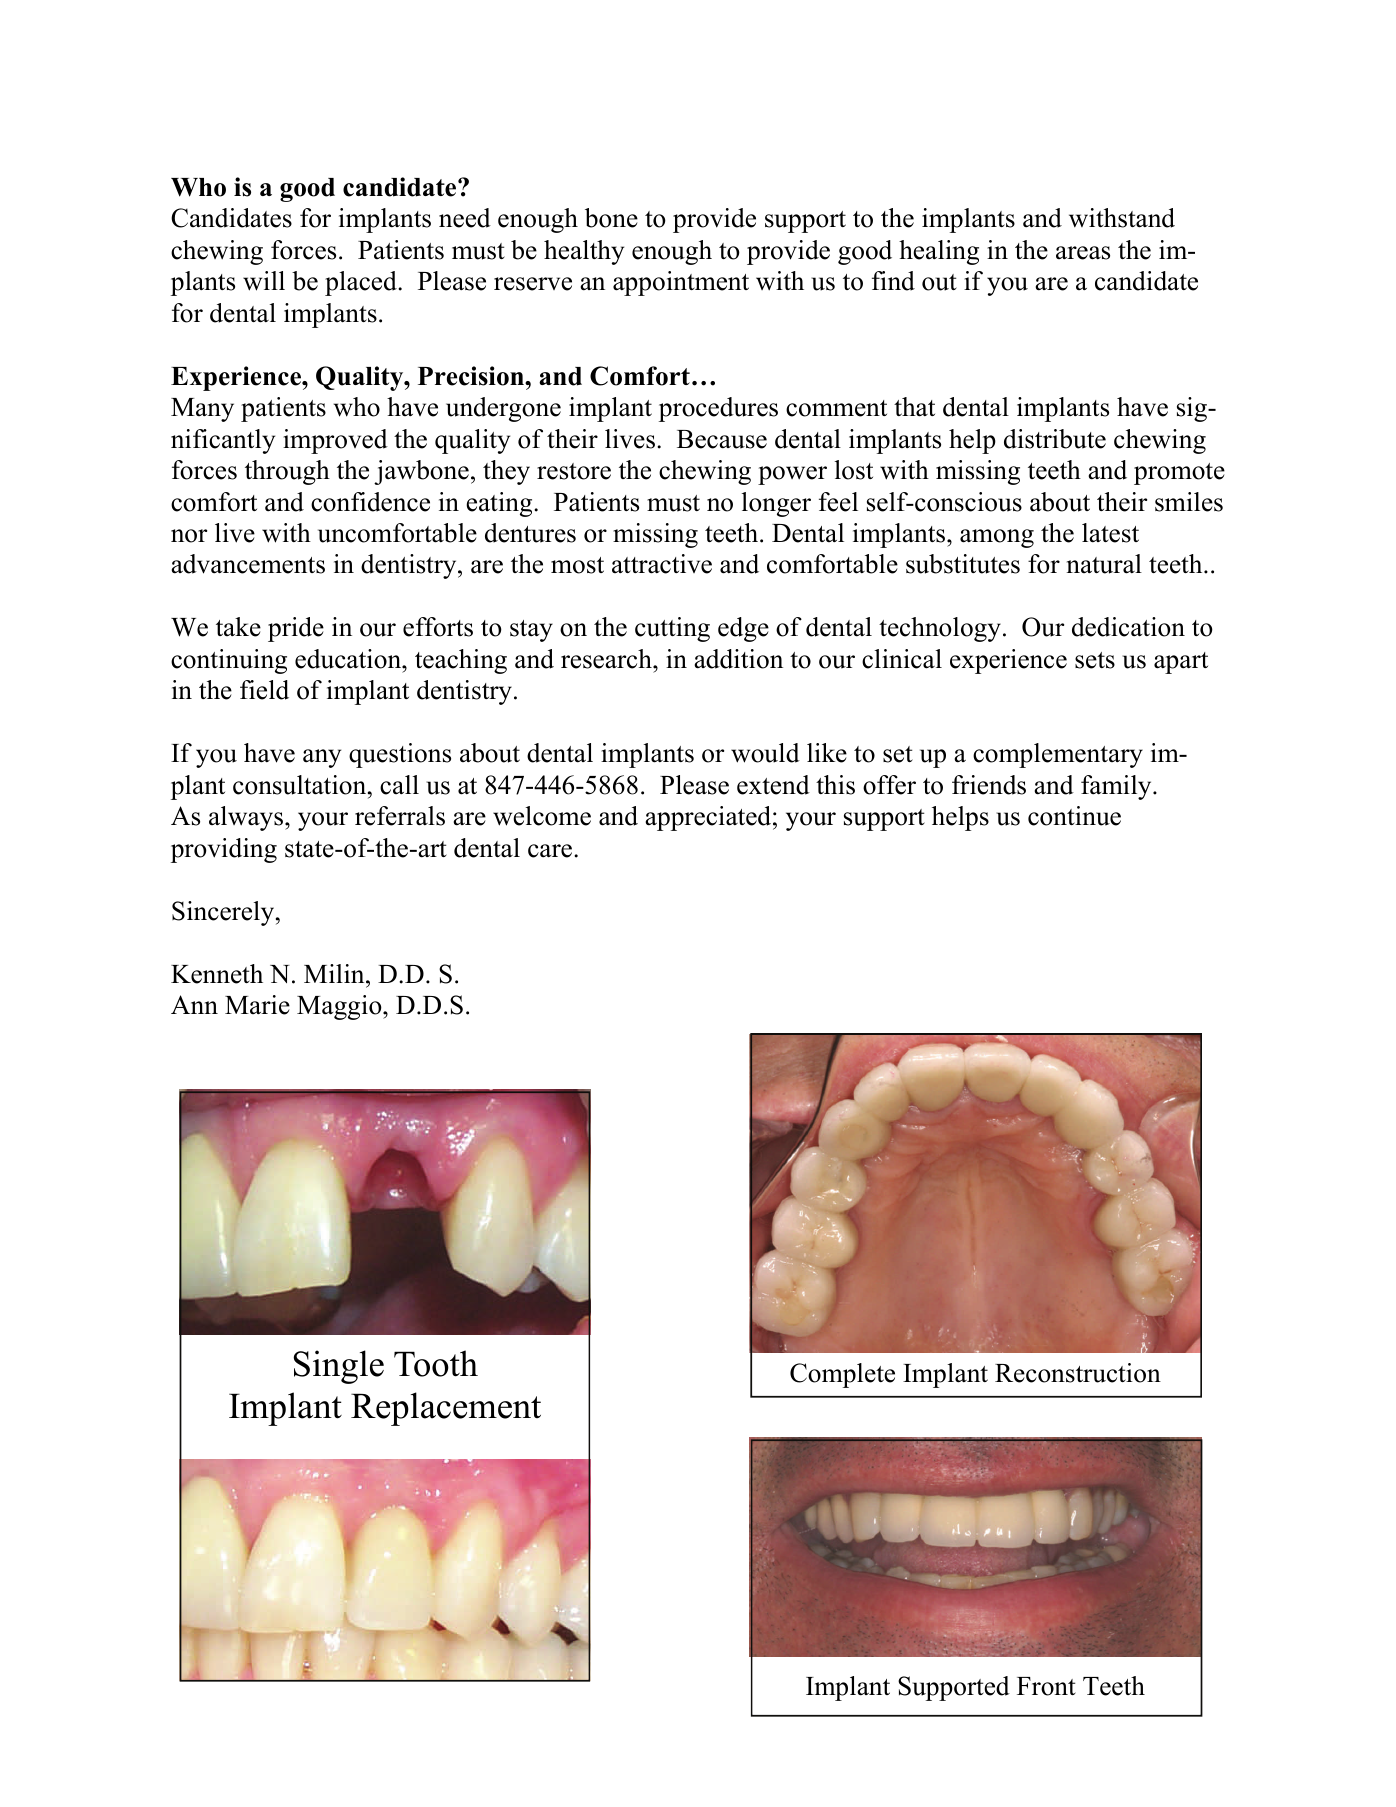 The width and height of the image is (1396, 1807). I want to click on Complete, so click(842, 1375).
